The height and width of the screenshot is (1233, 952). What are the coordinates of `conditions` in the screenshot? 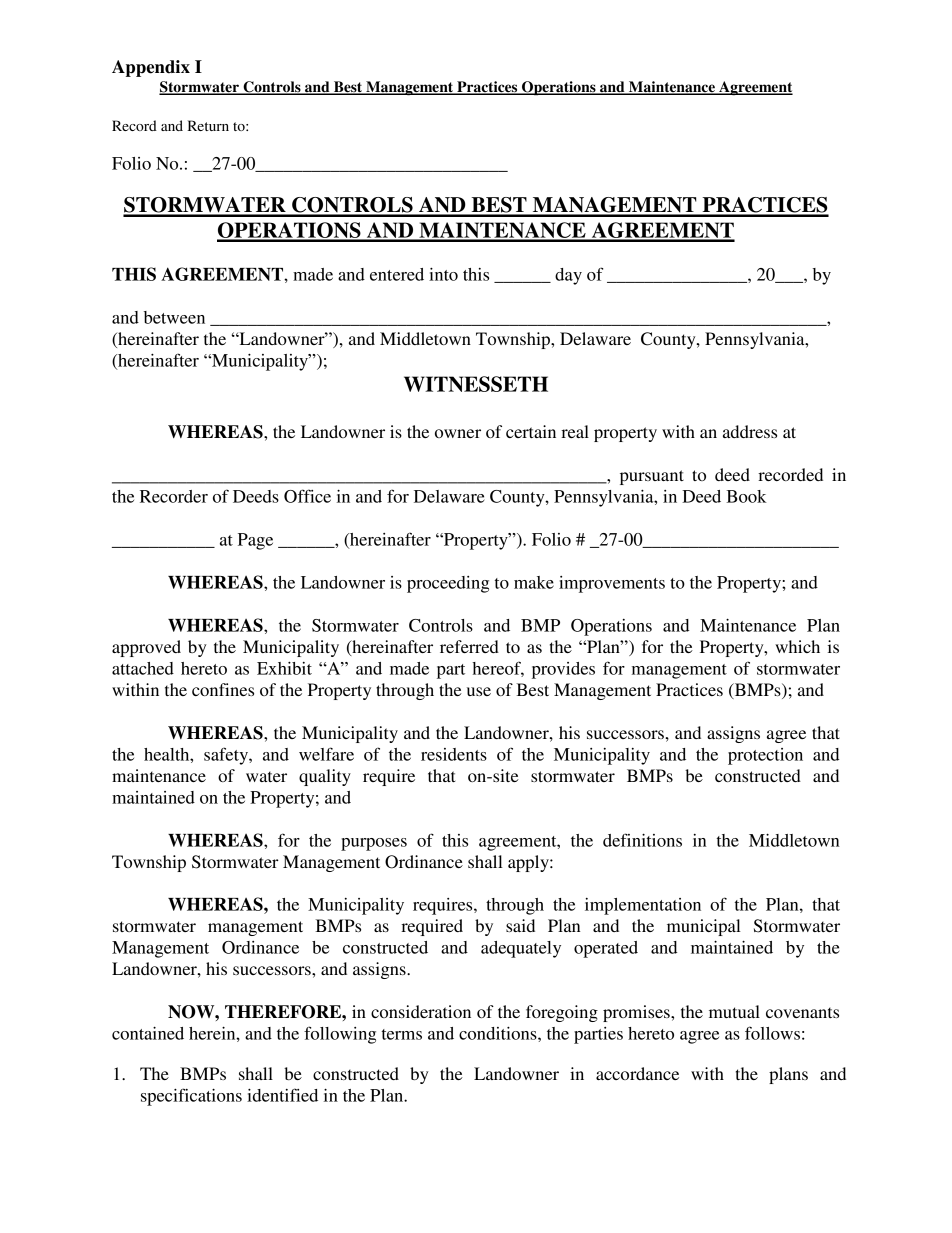 It's located at (499, 1033).
